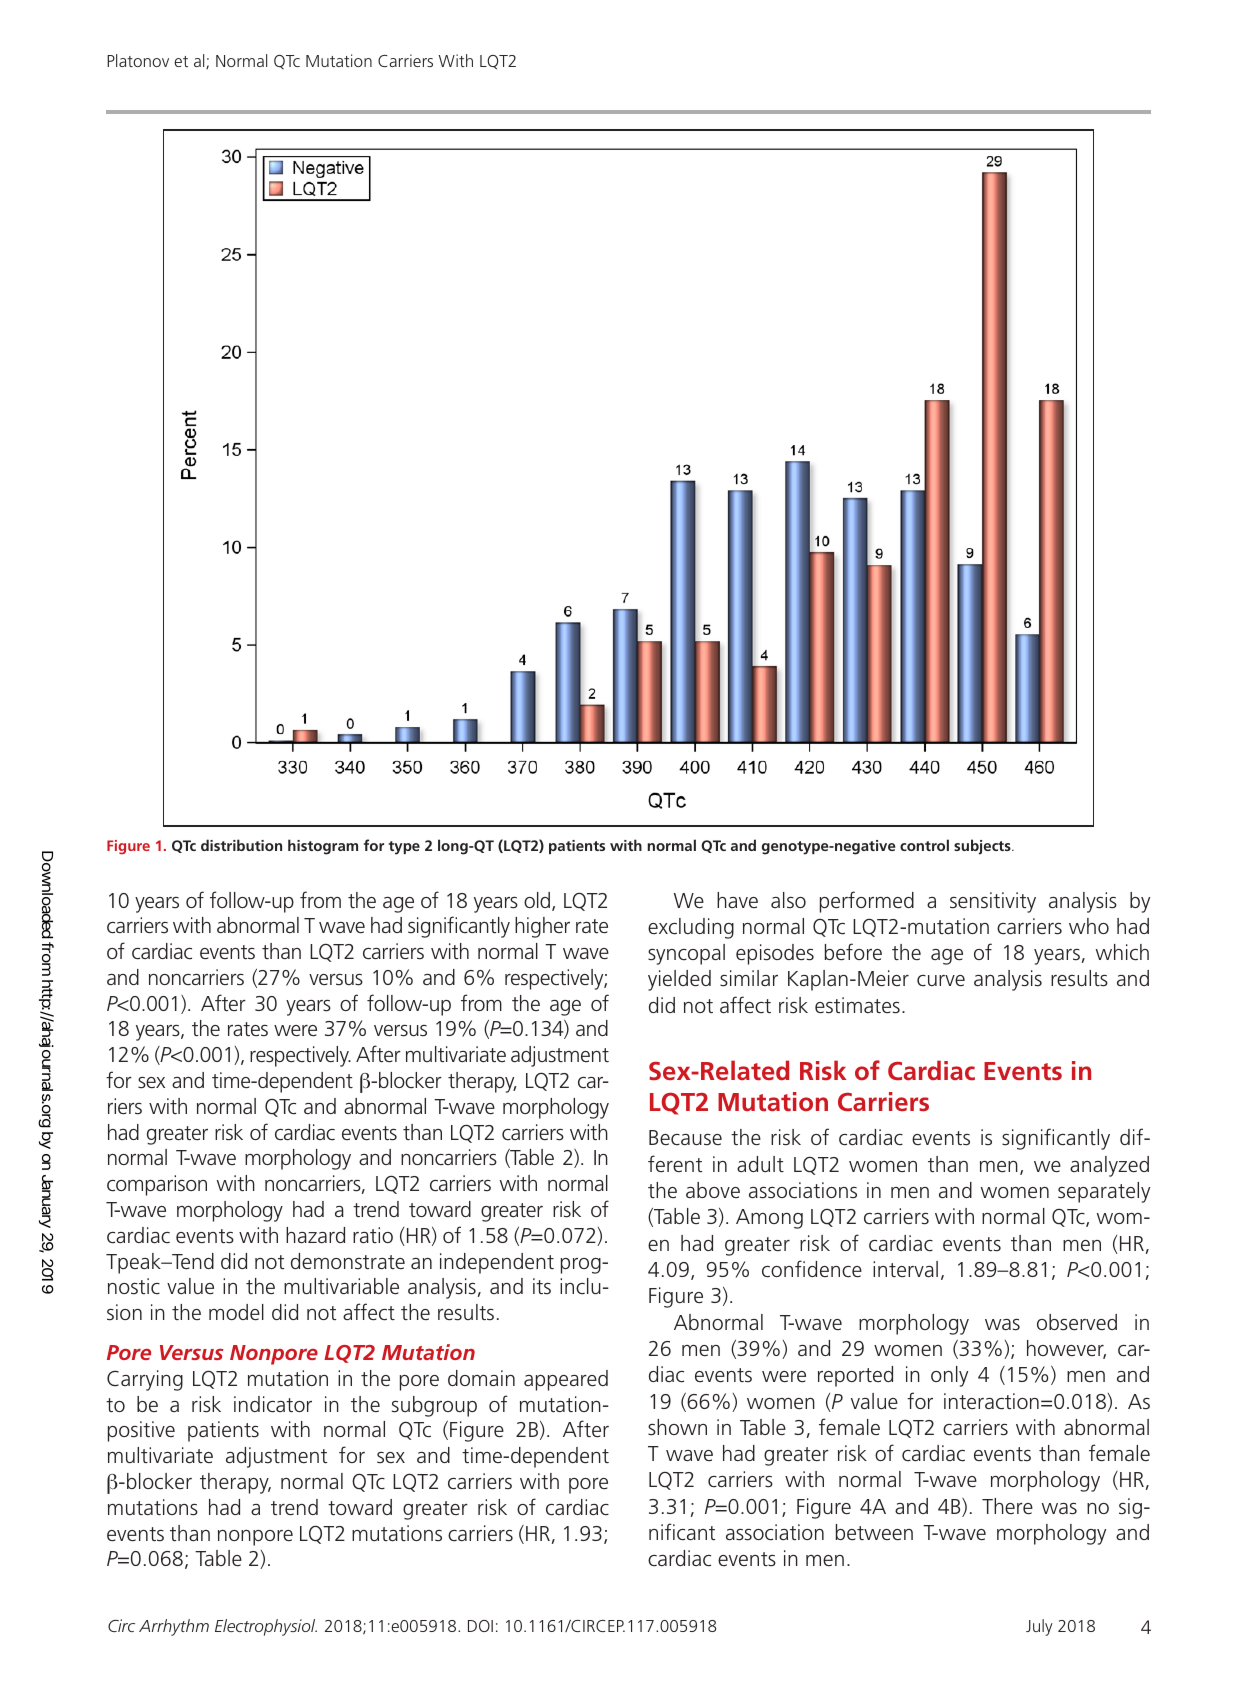 The width and height of the document is (1257, 1683). What do you see at coordinates (480, 1626) in the document?
I see `DOI` at bounding box center [480, 1626].
